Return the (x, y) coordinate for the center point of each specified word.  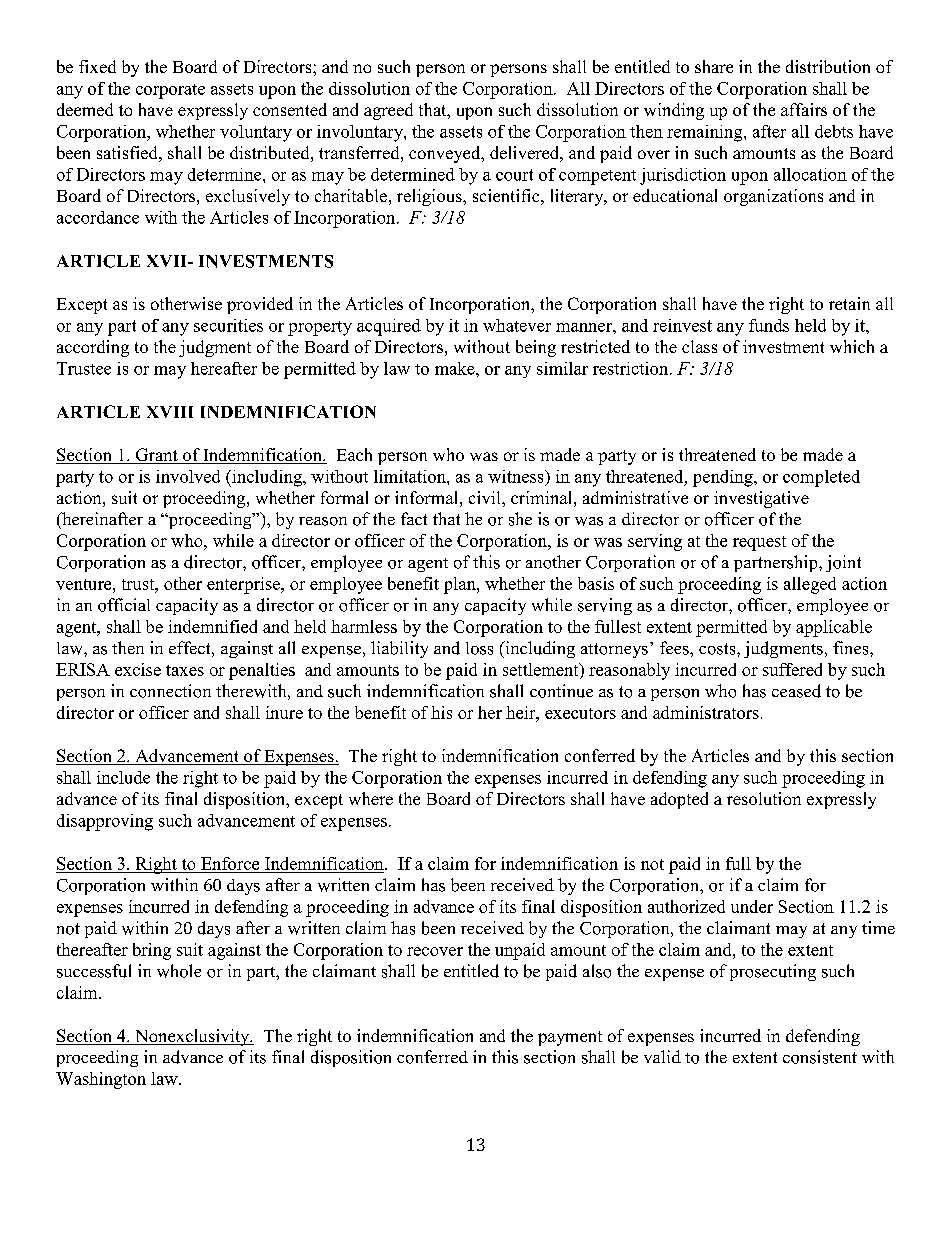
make (456, 368)
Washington (101, 1080)
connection (170, 691)
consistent (820, 1057)
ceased (796, 691)
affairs (804, 109)
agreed (388, 111)
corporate (170, 91)
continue (561, 691)
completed (821, 478)
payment (570, 1038)
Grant (157, 456)
